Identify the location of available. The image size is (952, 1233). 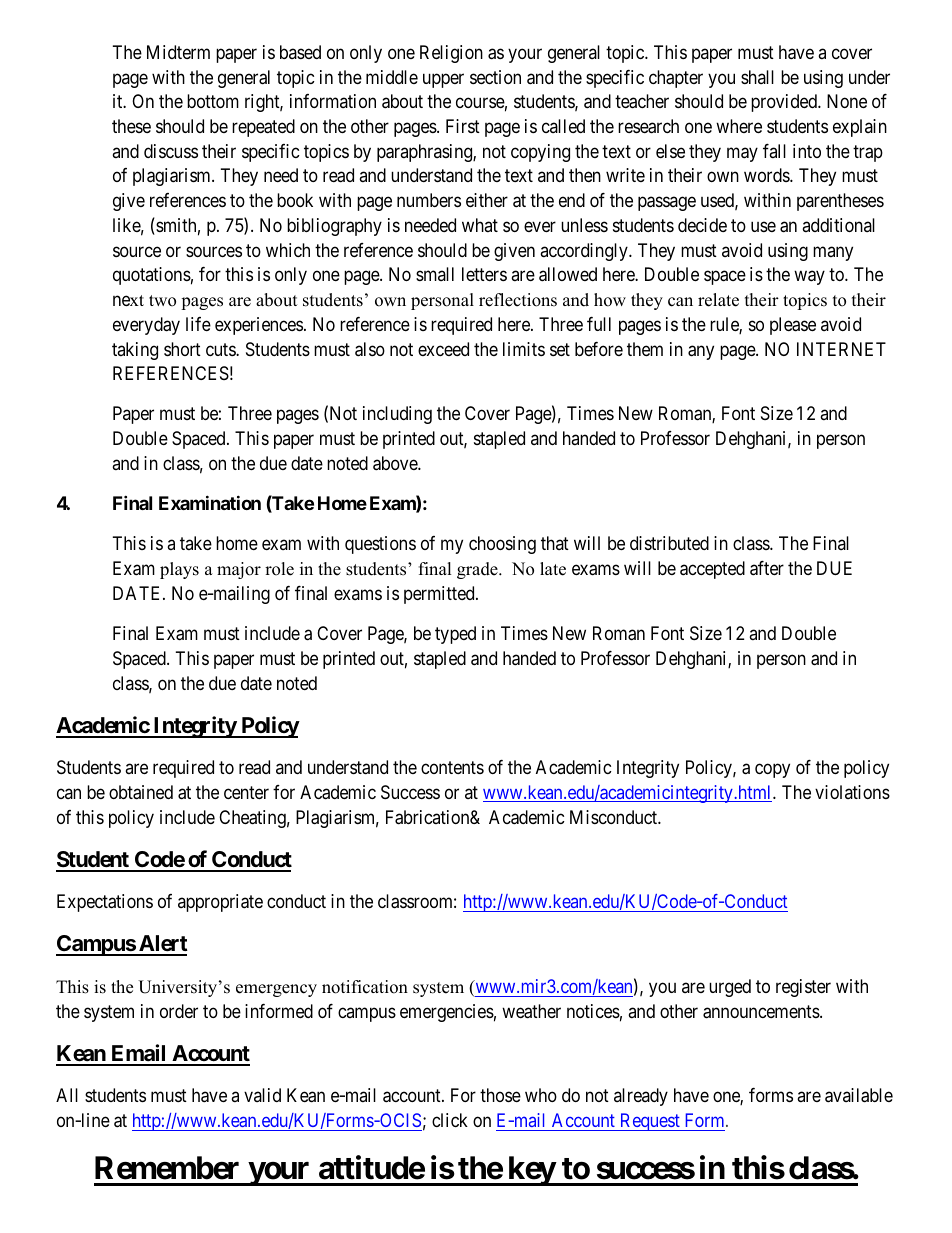
(859, 1095).
